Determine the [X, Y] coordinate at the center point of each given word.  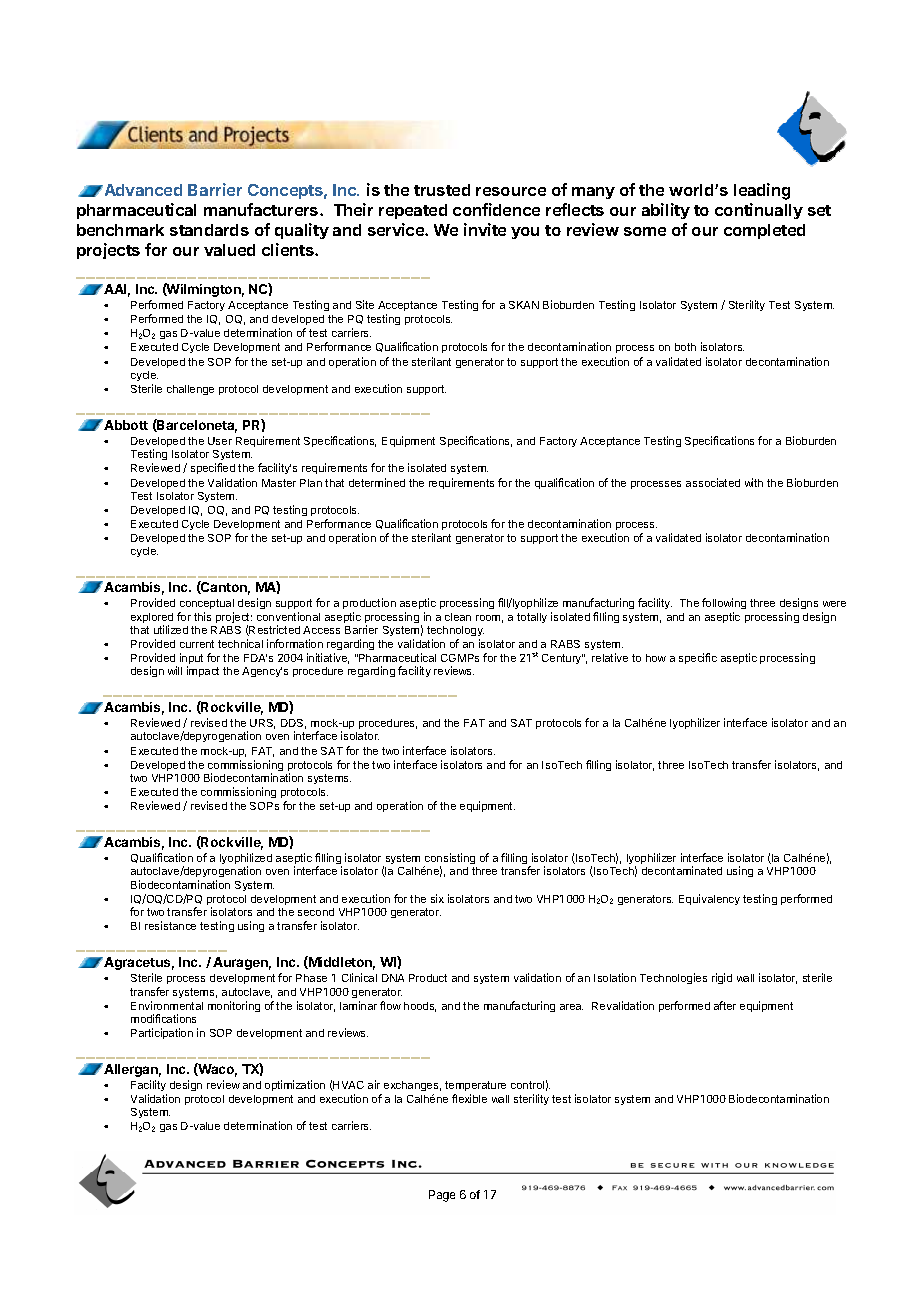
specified [213, 468]
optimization [295, 1085]
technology [455, 631]
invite [485, 229]
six [437, 898]
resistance [170, 925]
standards [209, 230]
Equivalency [709, 899]
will [175, 670]
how [656, 658]
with [754, 482]
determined [377, 482]
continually [759, 211]
